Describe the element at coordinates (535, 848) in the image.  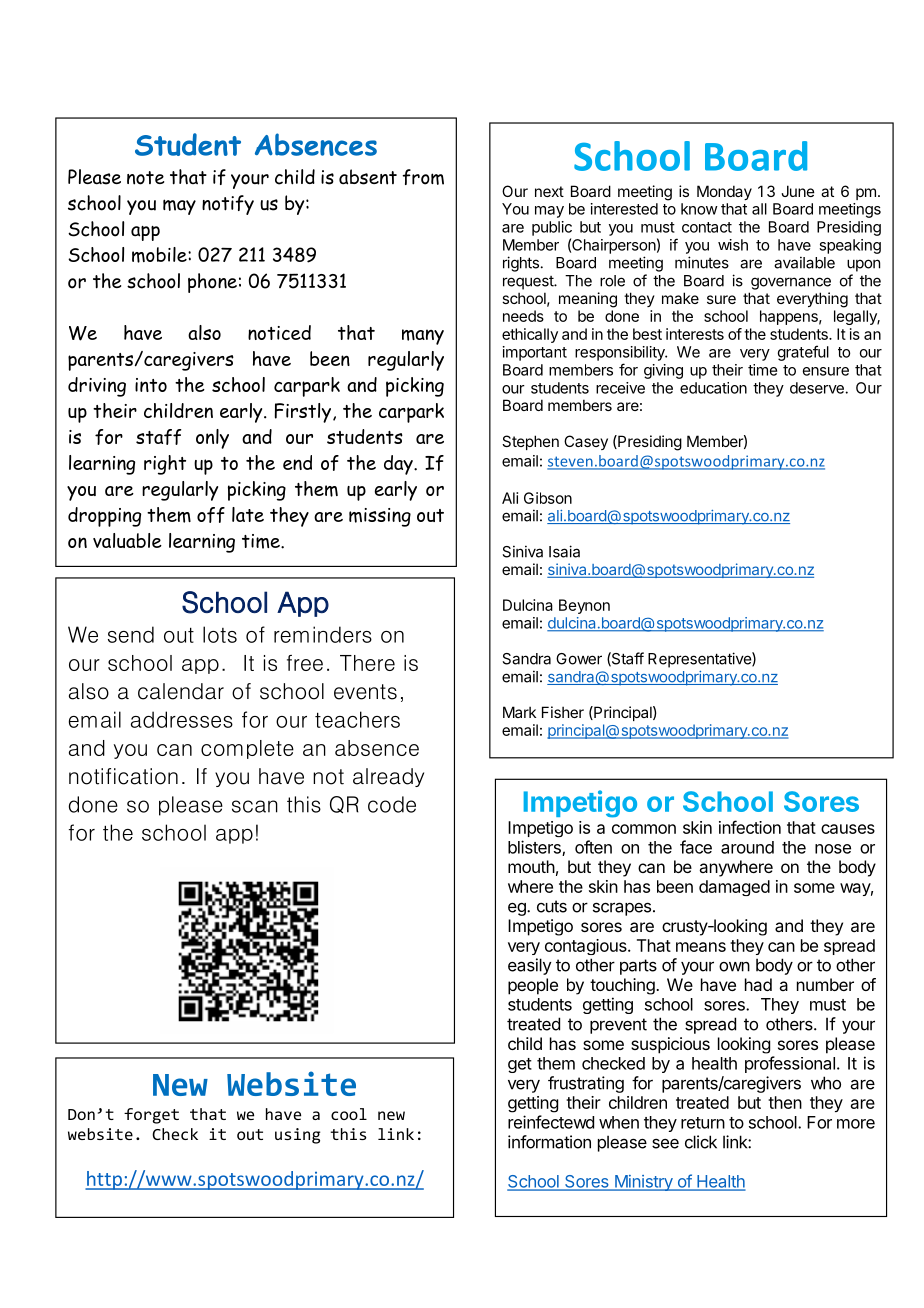
I see `blisters` at that location.
